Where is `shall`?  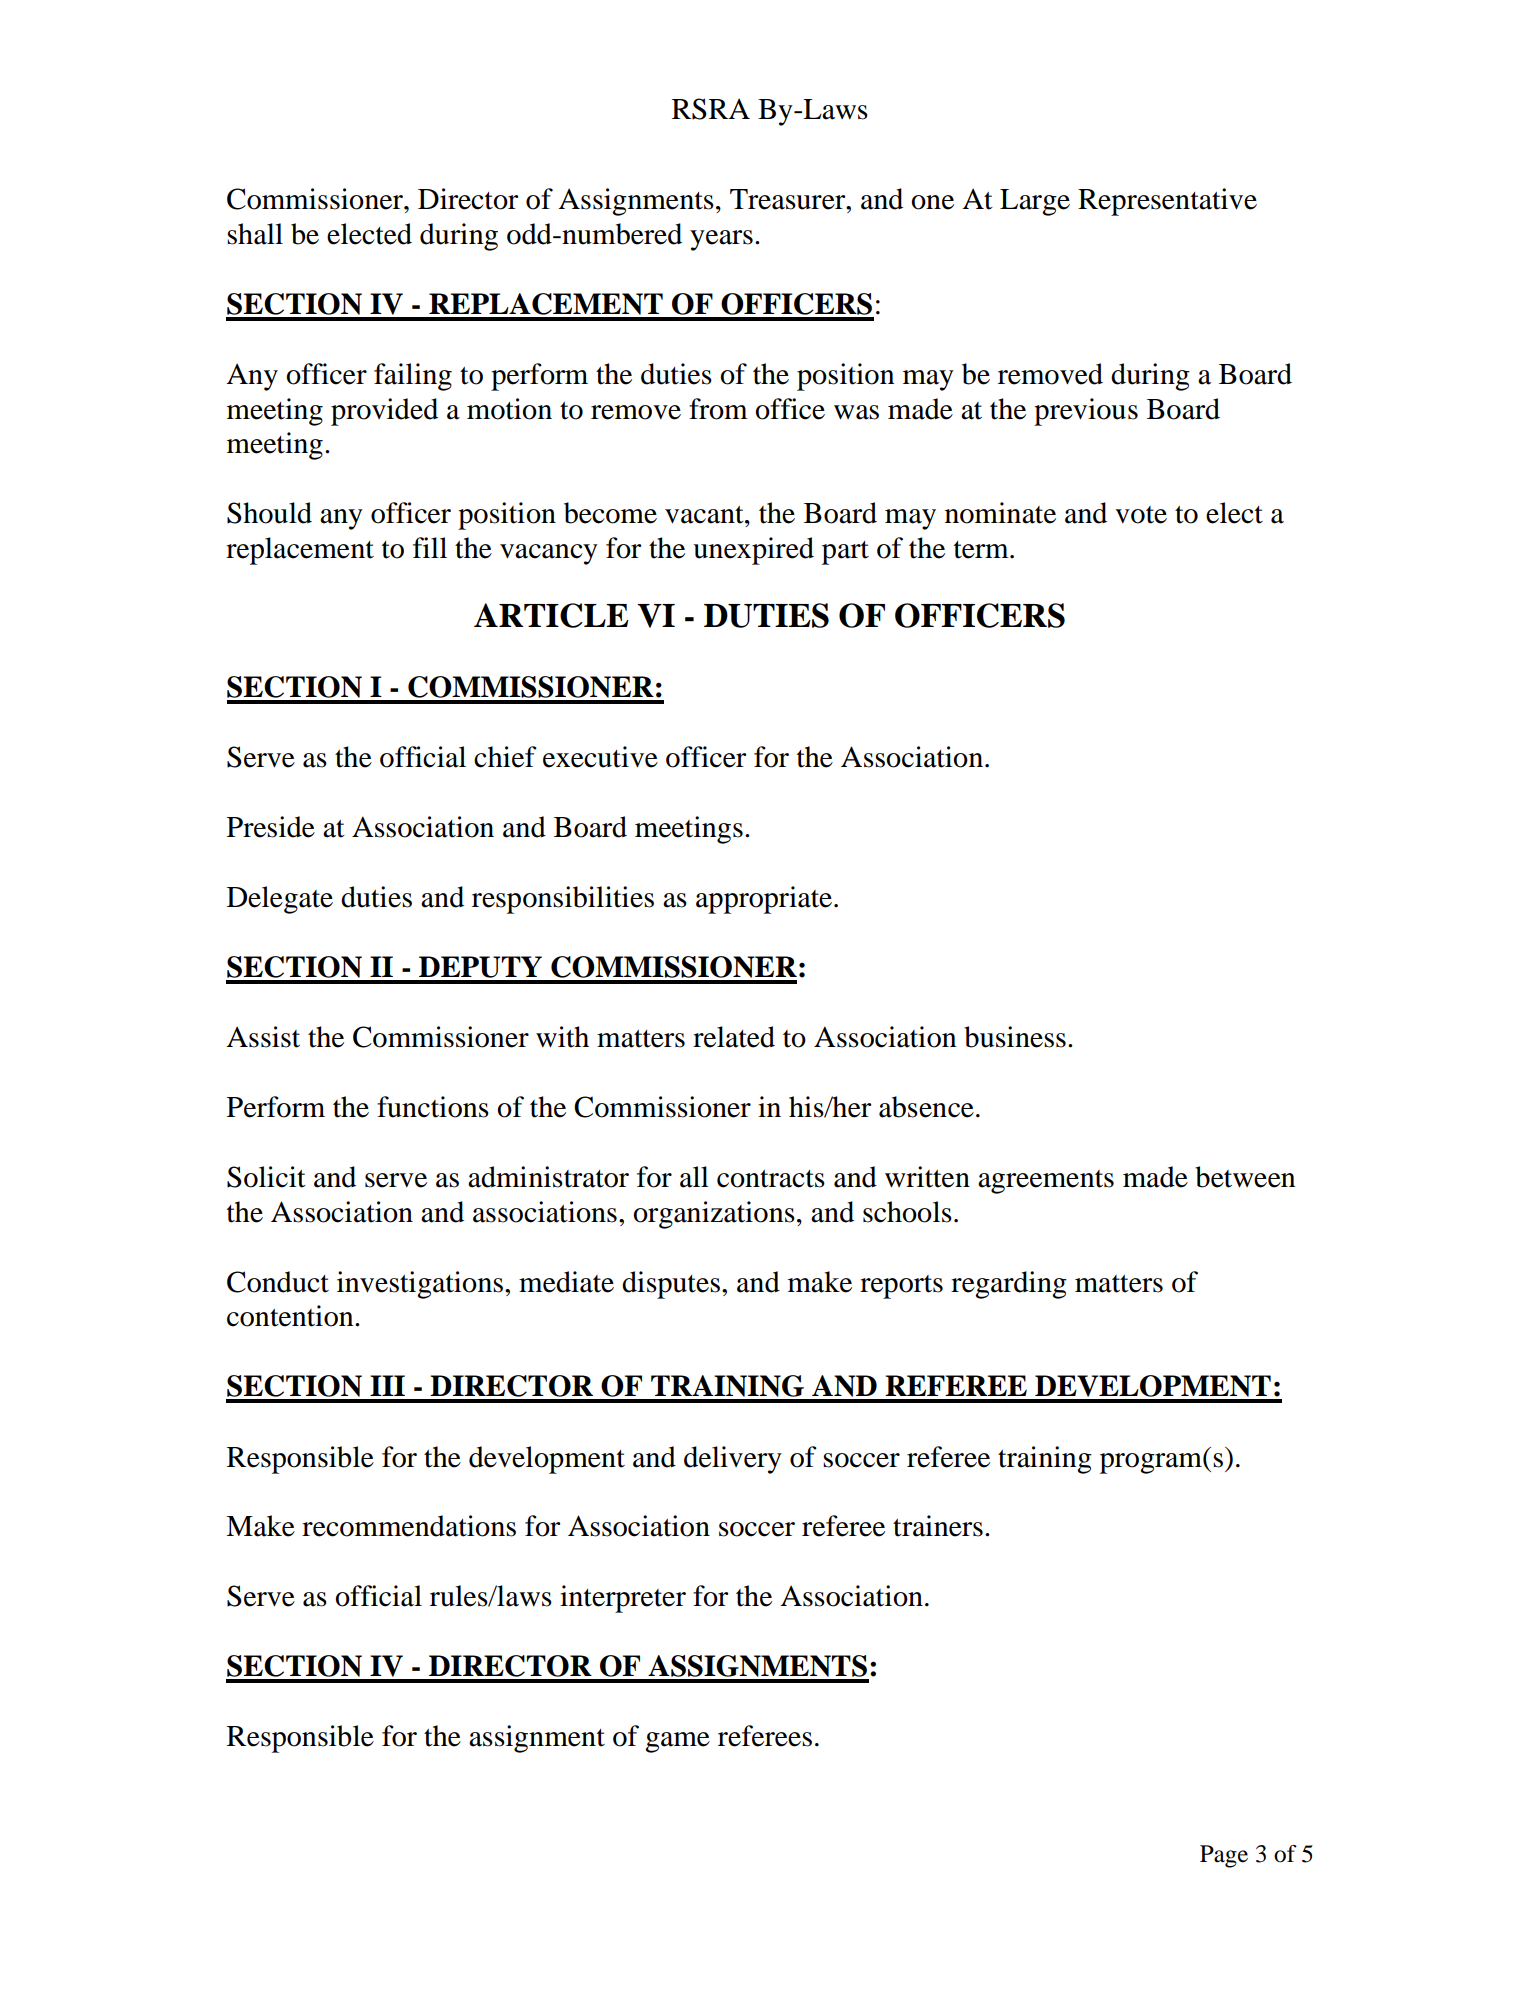 shall is located at coordinates (255, 234).
